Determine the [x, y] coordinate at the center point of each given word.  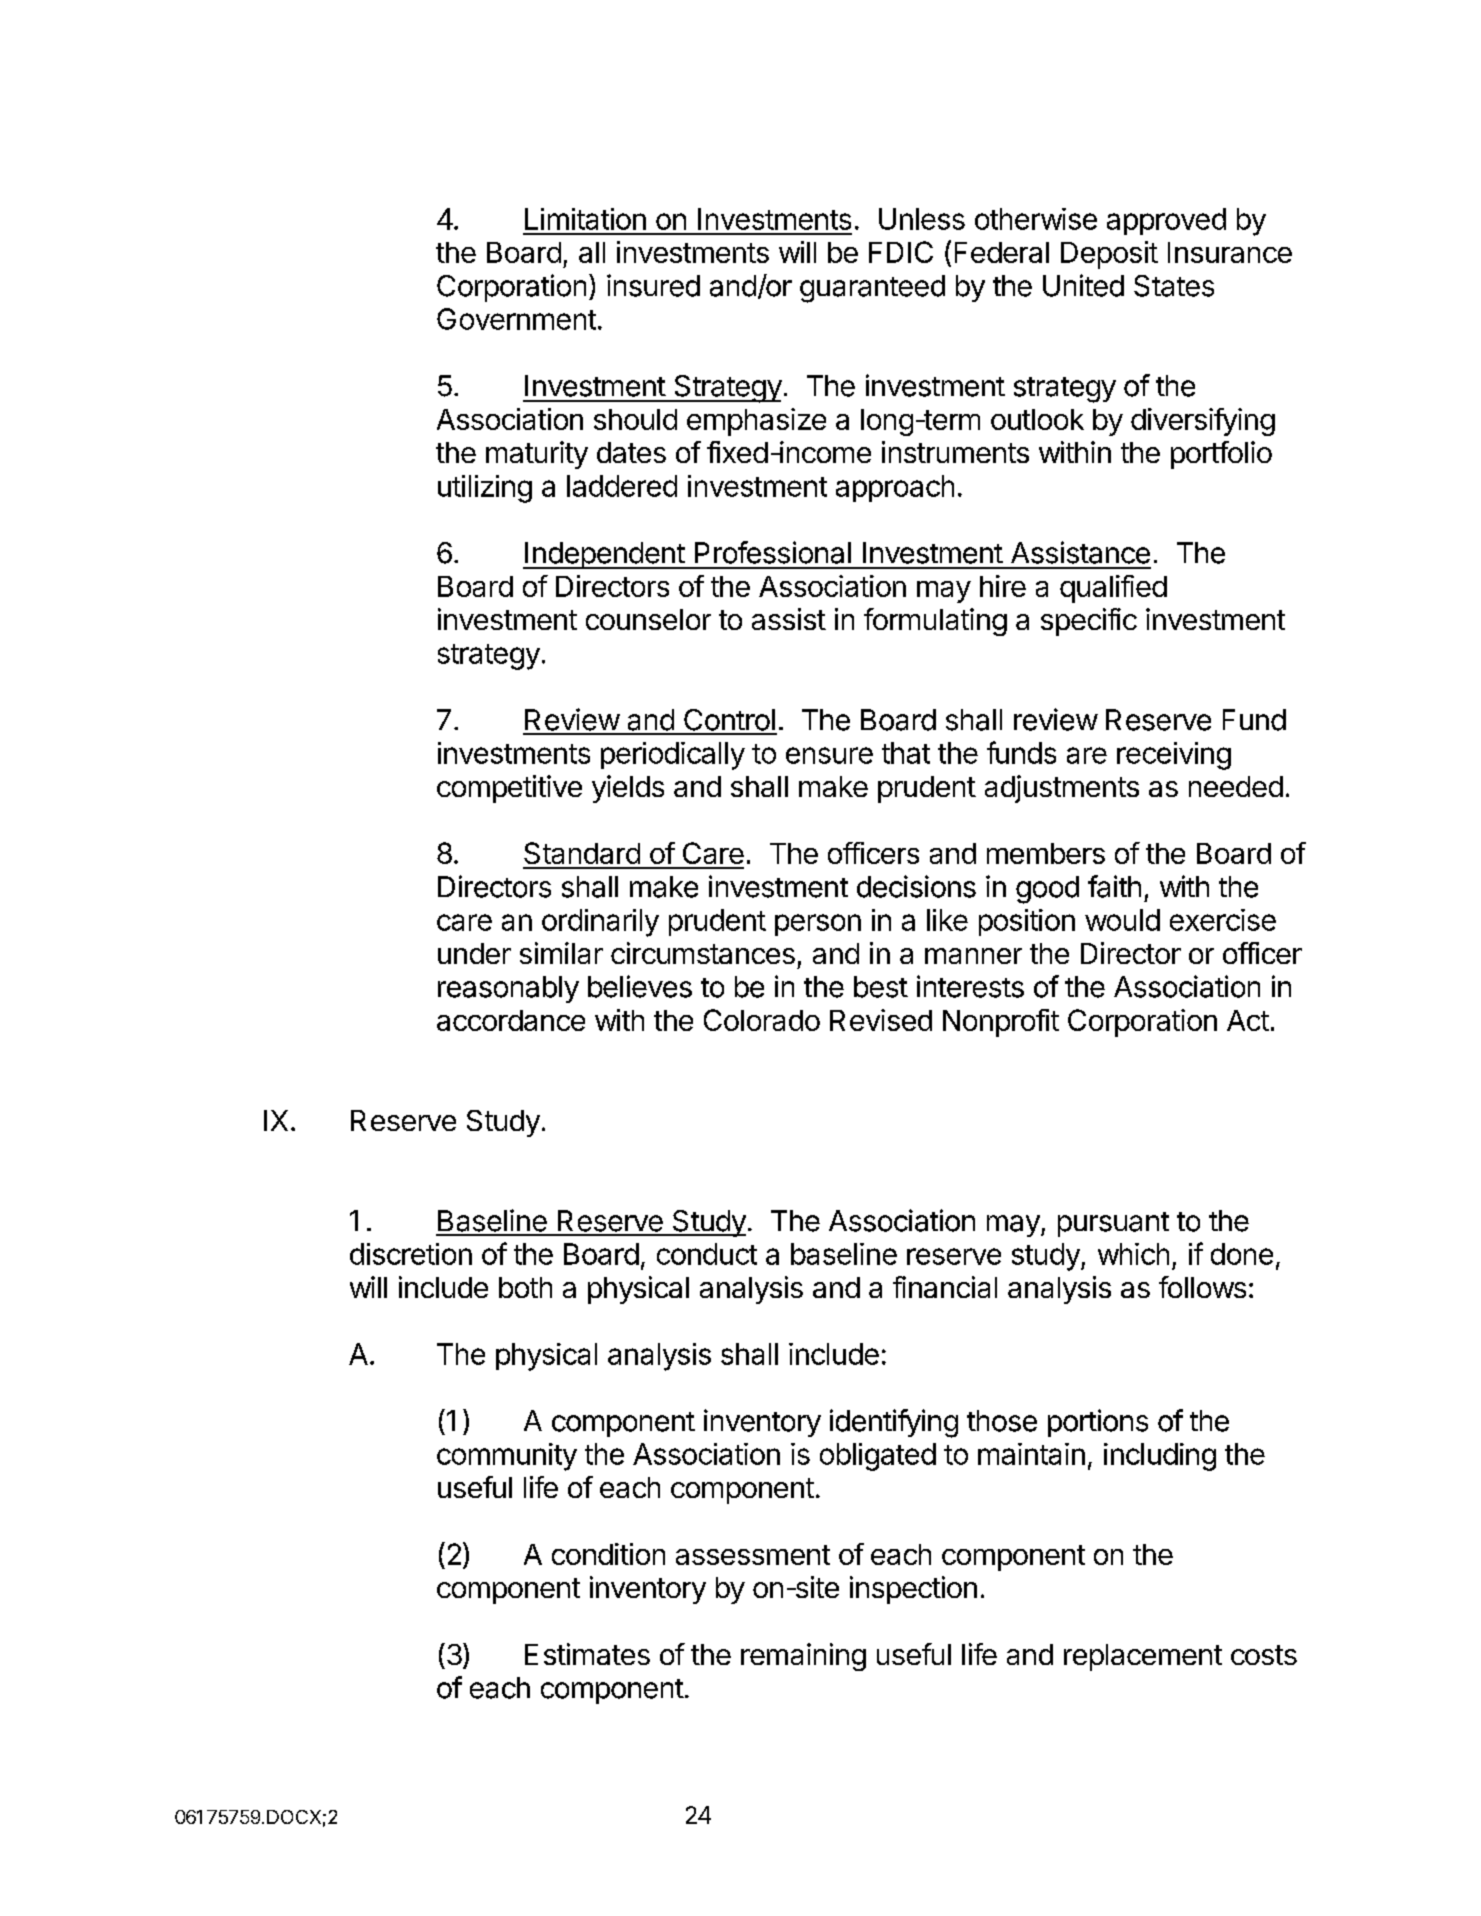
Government [516, 319]
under [474, 953]
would [1122, 920]
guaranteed [872, 289]
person [818, 925]
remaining [803, 1657]
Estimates [587, 1654]
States [1174, 286]
